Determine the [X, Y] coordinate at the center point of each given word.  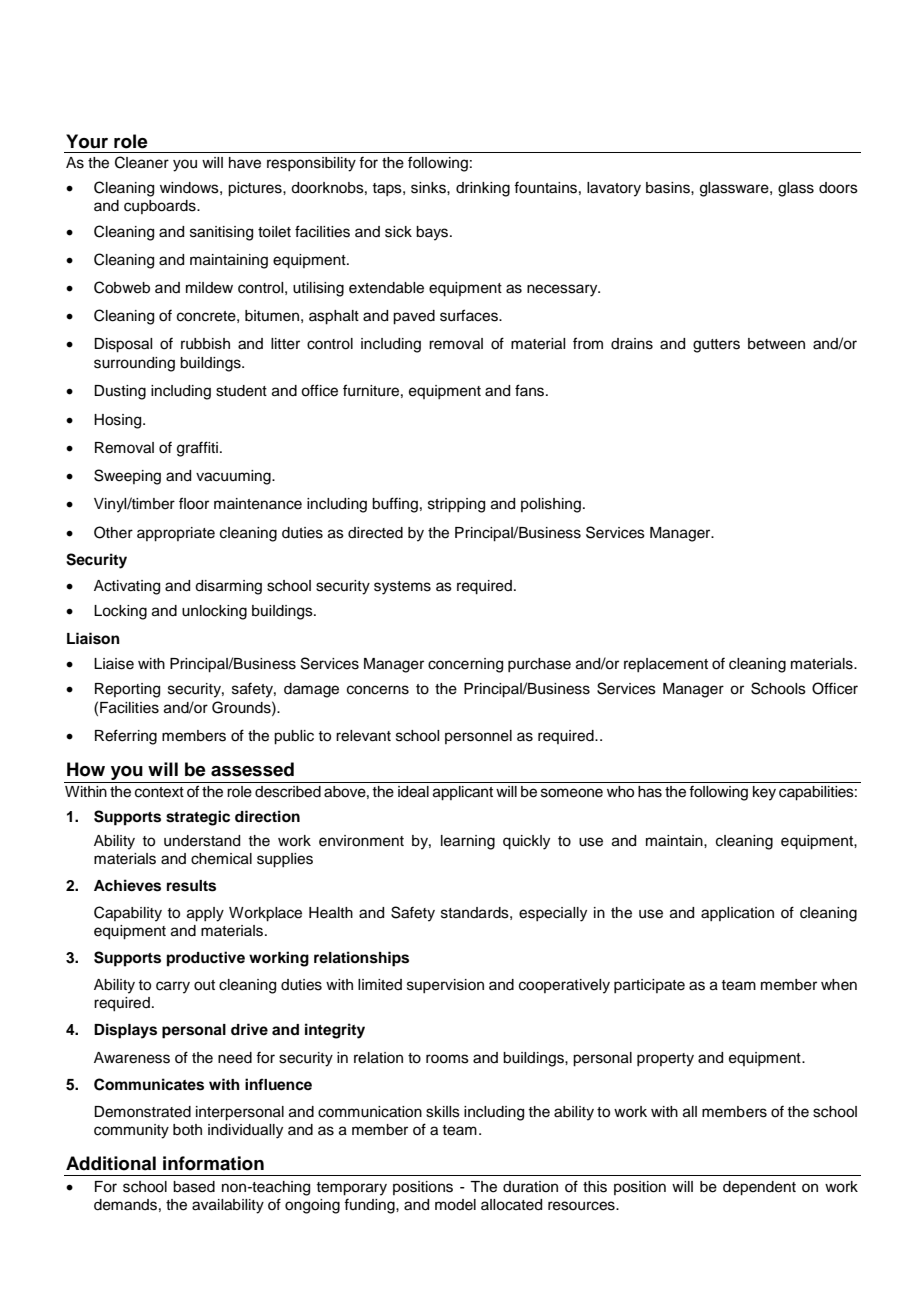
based [194, 1187]
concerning [465, 665]
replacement [666, 665]
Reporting [127, 690]
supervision [445, 986]
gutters [716, 346]
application [737, 914]
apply [205, 914]
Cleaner [142, 162]
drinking [483, 189]
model [455, 1205]
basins [669, 188]
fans [531, 390]
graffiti [197, 449]
